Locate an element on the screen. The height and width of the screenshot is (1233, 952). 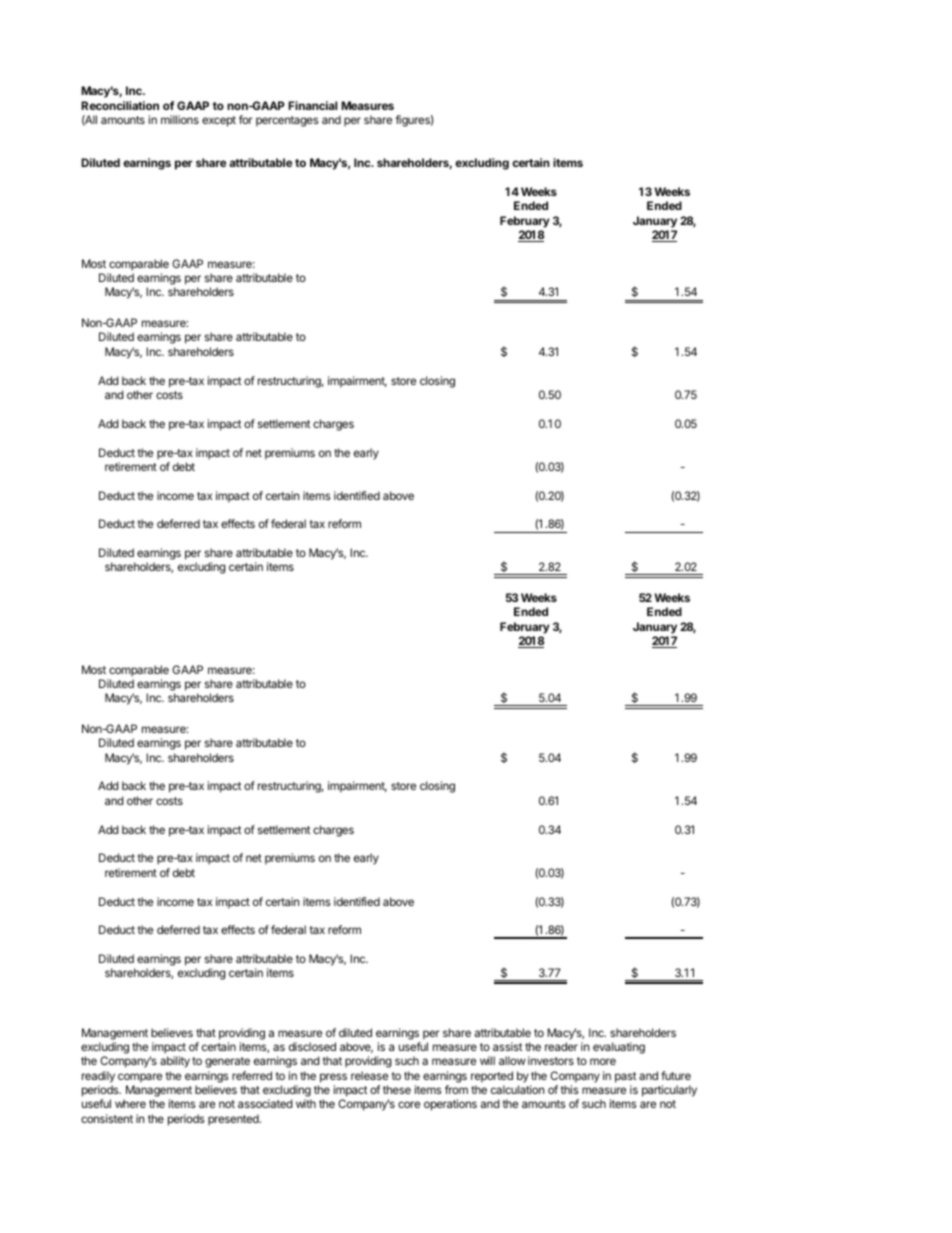
ability is located at coordinates (175, 1062).
